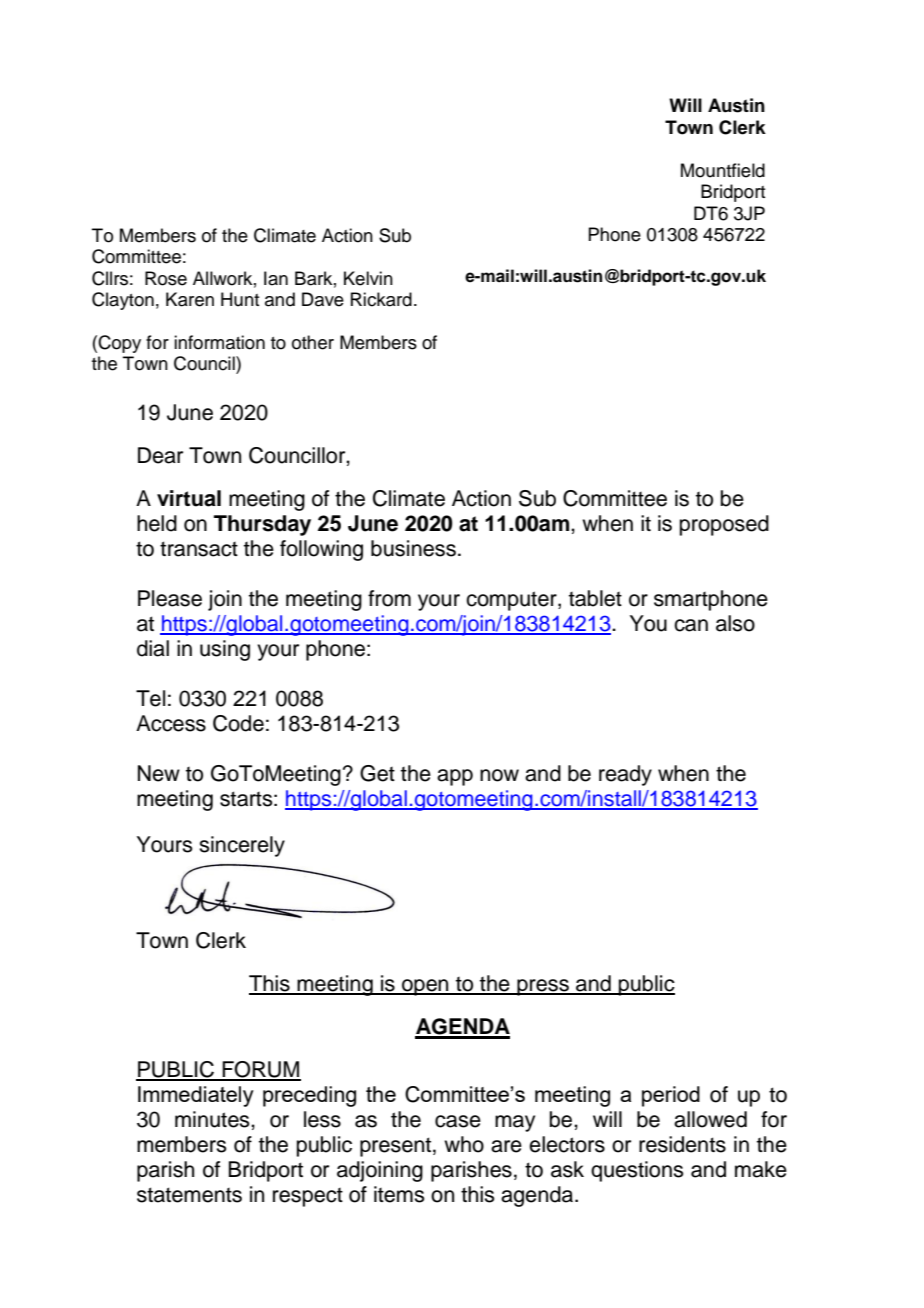 The width and height of the screenshot is (924, 1308). Describe the element at coordinates (381, 299) in the screenshot. I see `Rickard` at that location.
